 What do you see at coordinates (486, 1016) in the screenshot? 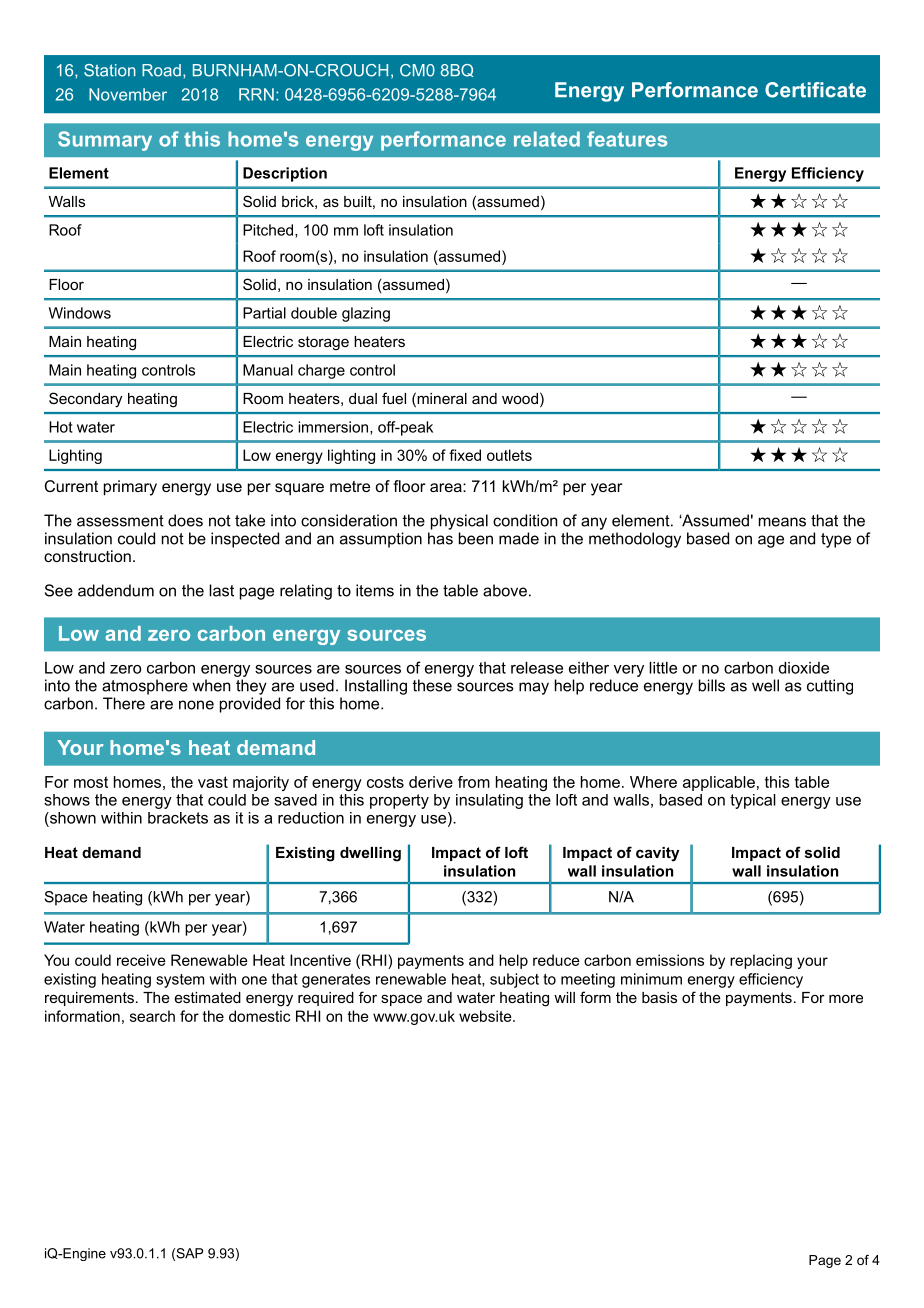
I see `website` at bounding box center [486, 1016].
